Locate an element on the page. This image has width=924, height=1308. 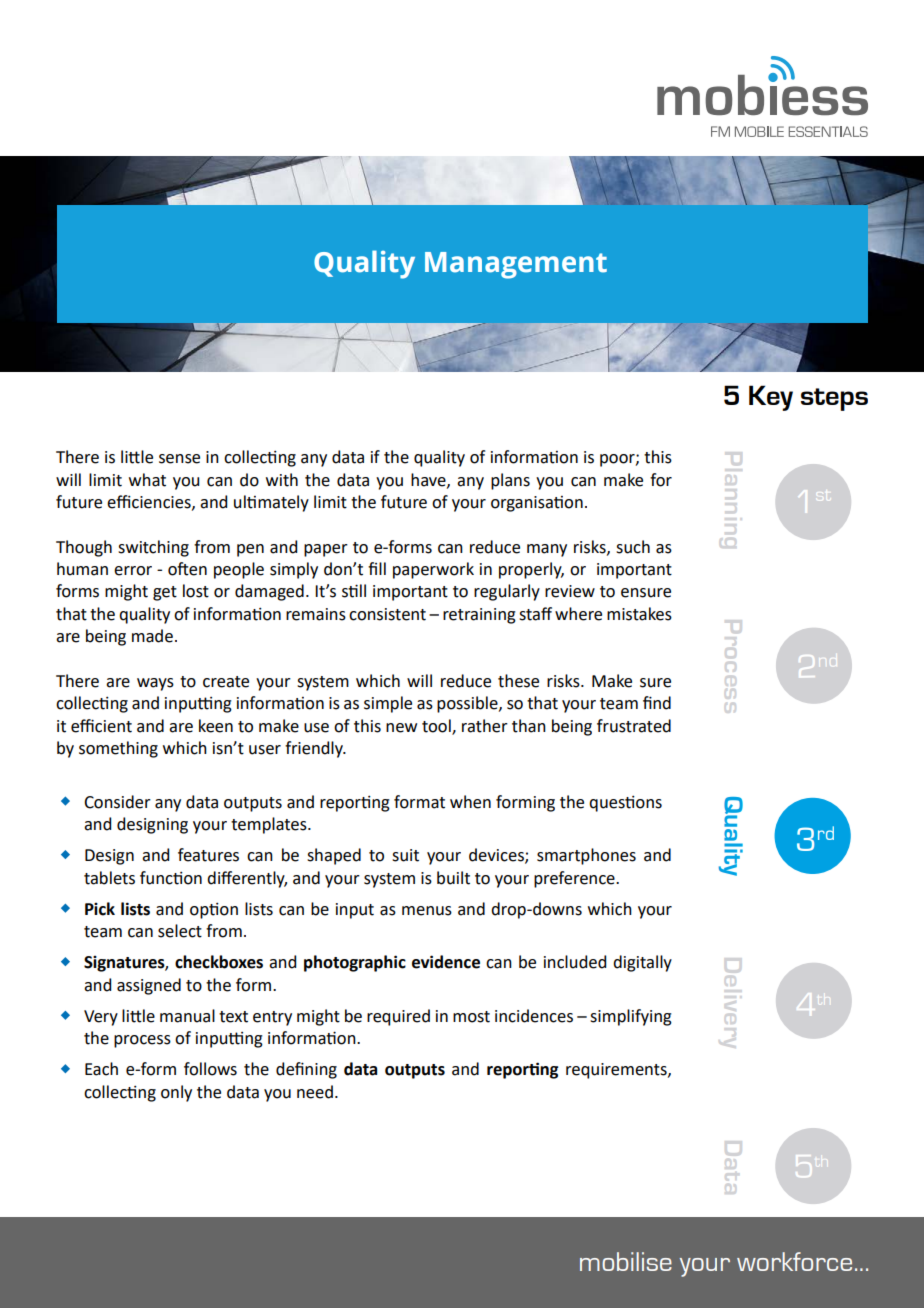
workforce is located at coordinates (794, 1261).
